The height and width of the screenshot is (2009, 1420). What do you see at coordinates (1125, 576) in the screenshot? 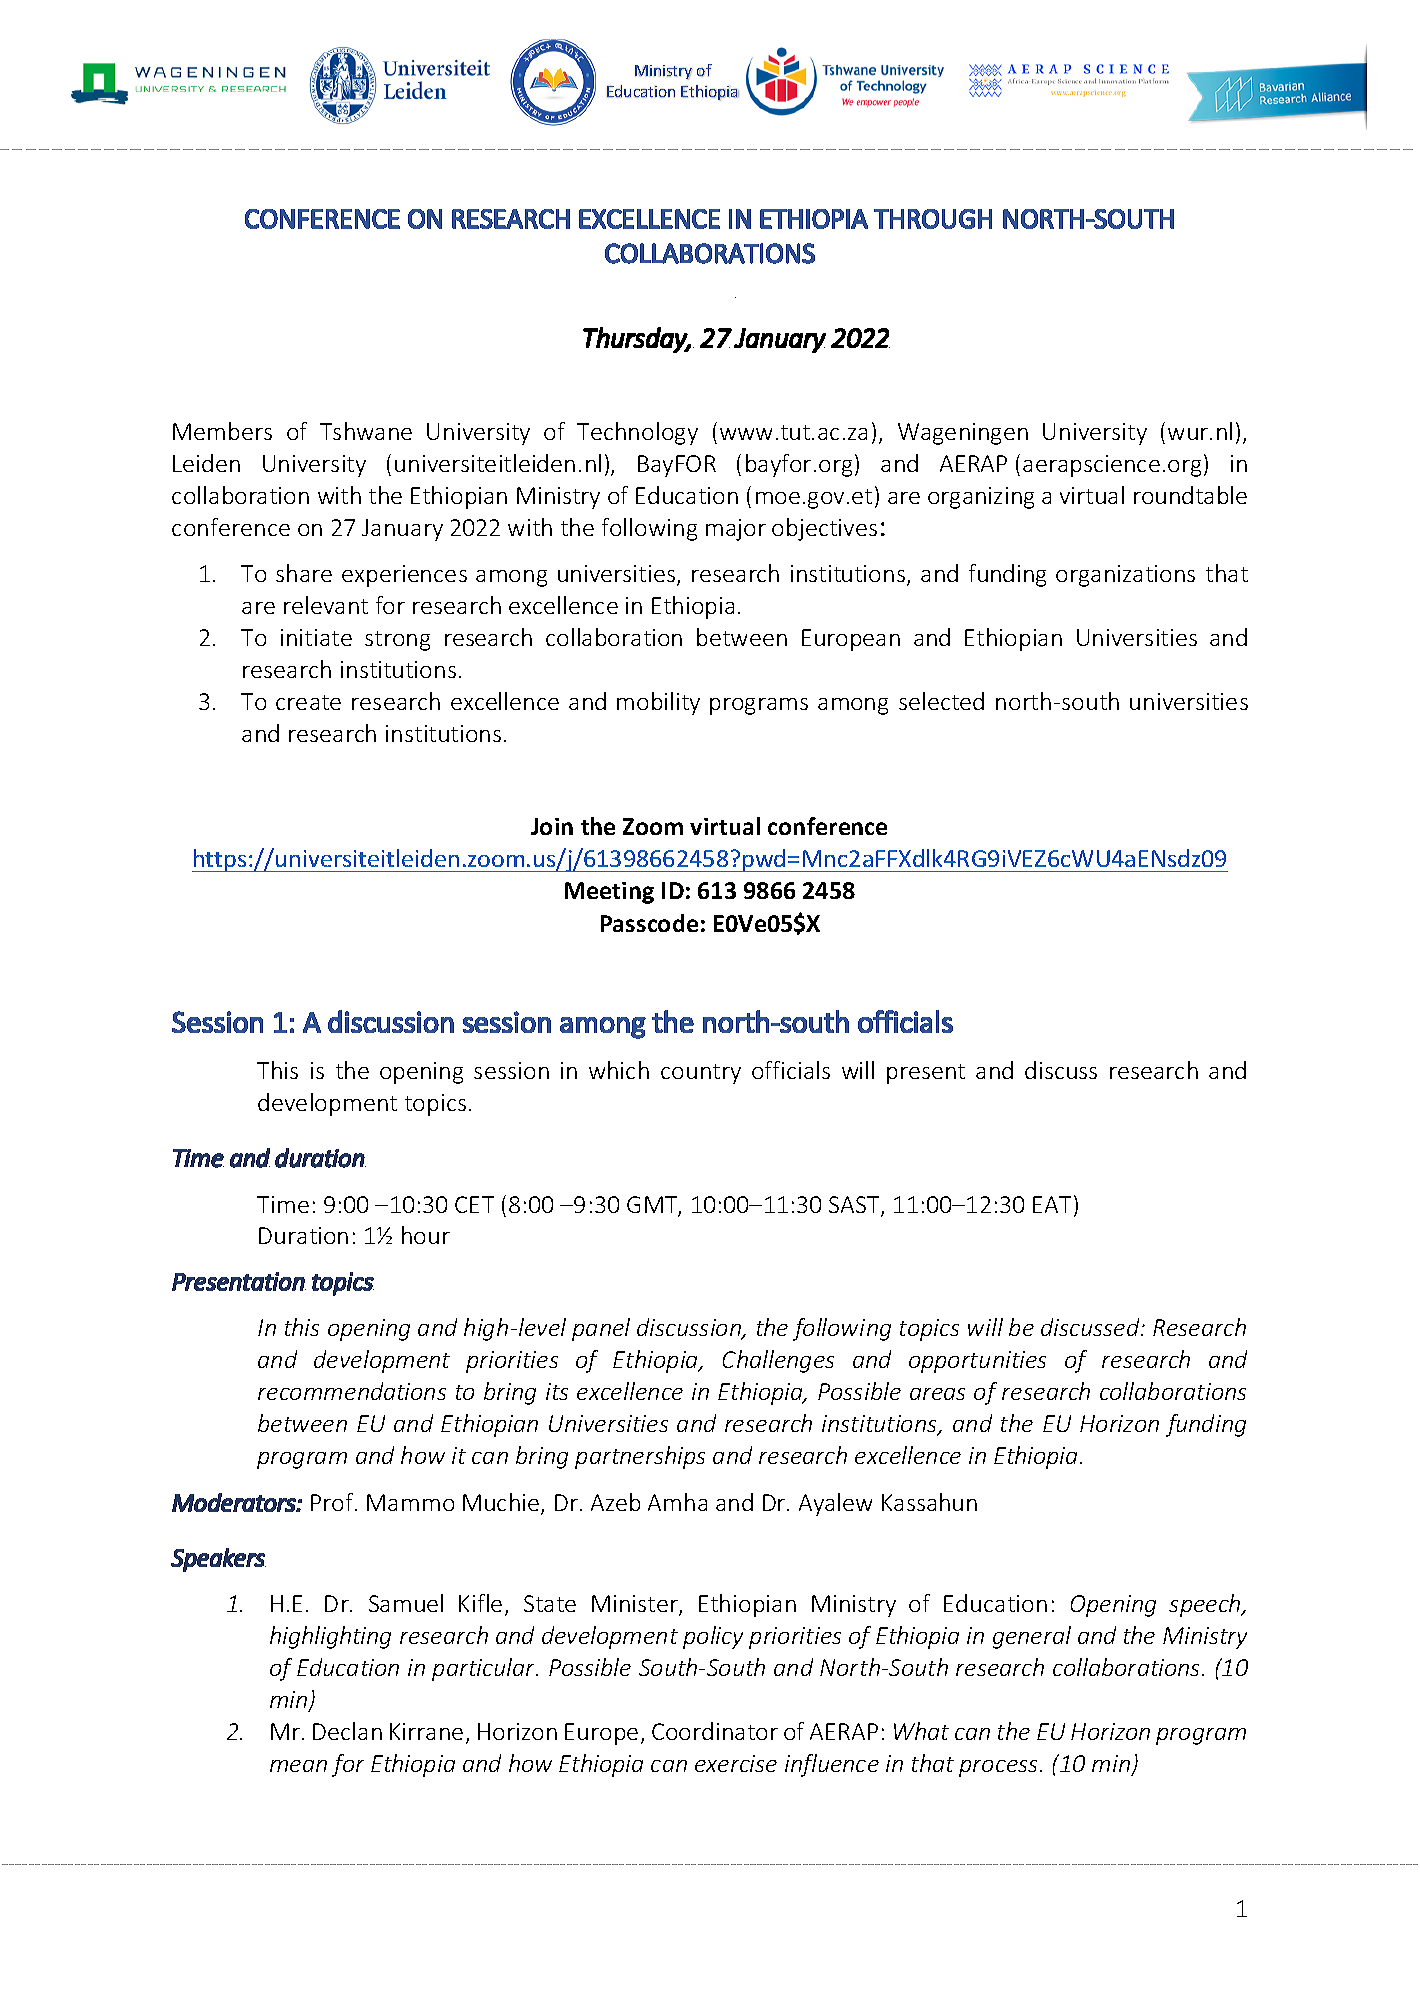
I see `organizations` at bounding box center [1125, 576].
